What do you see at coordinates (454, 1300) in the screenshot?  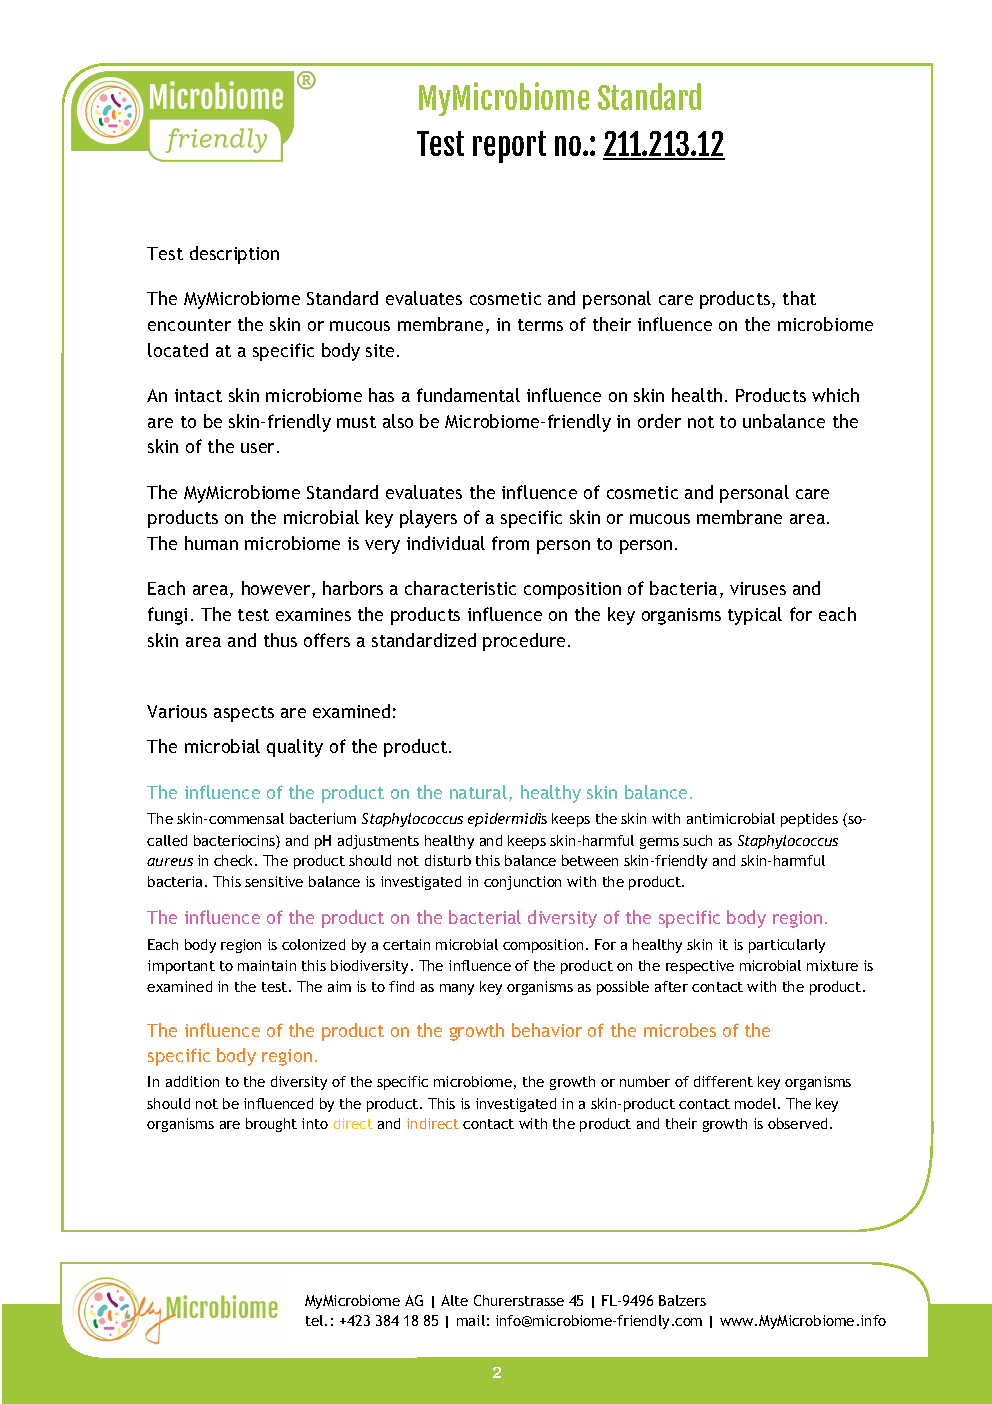 I see `Alte` at bounding box center [454, 1300].
